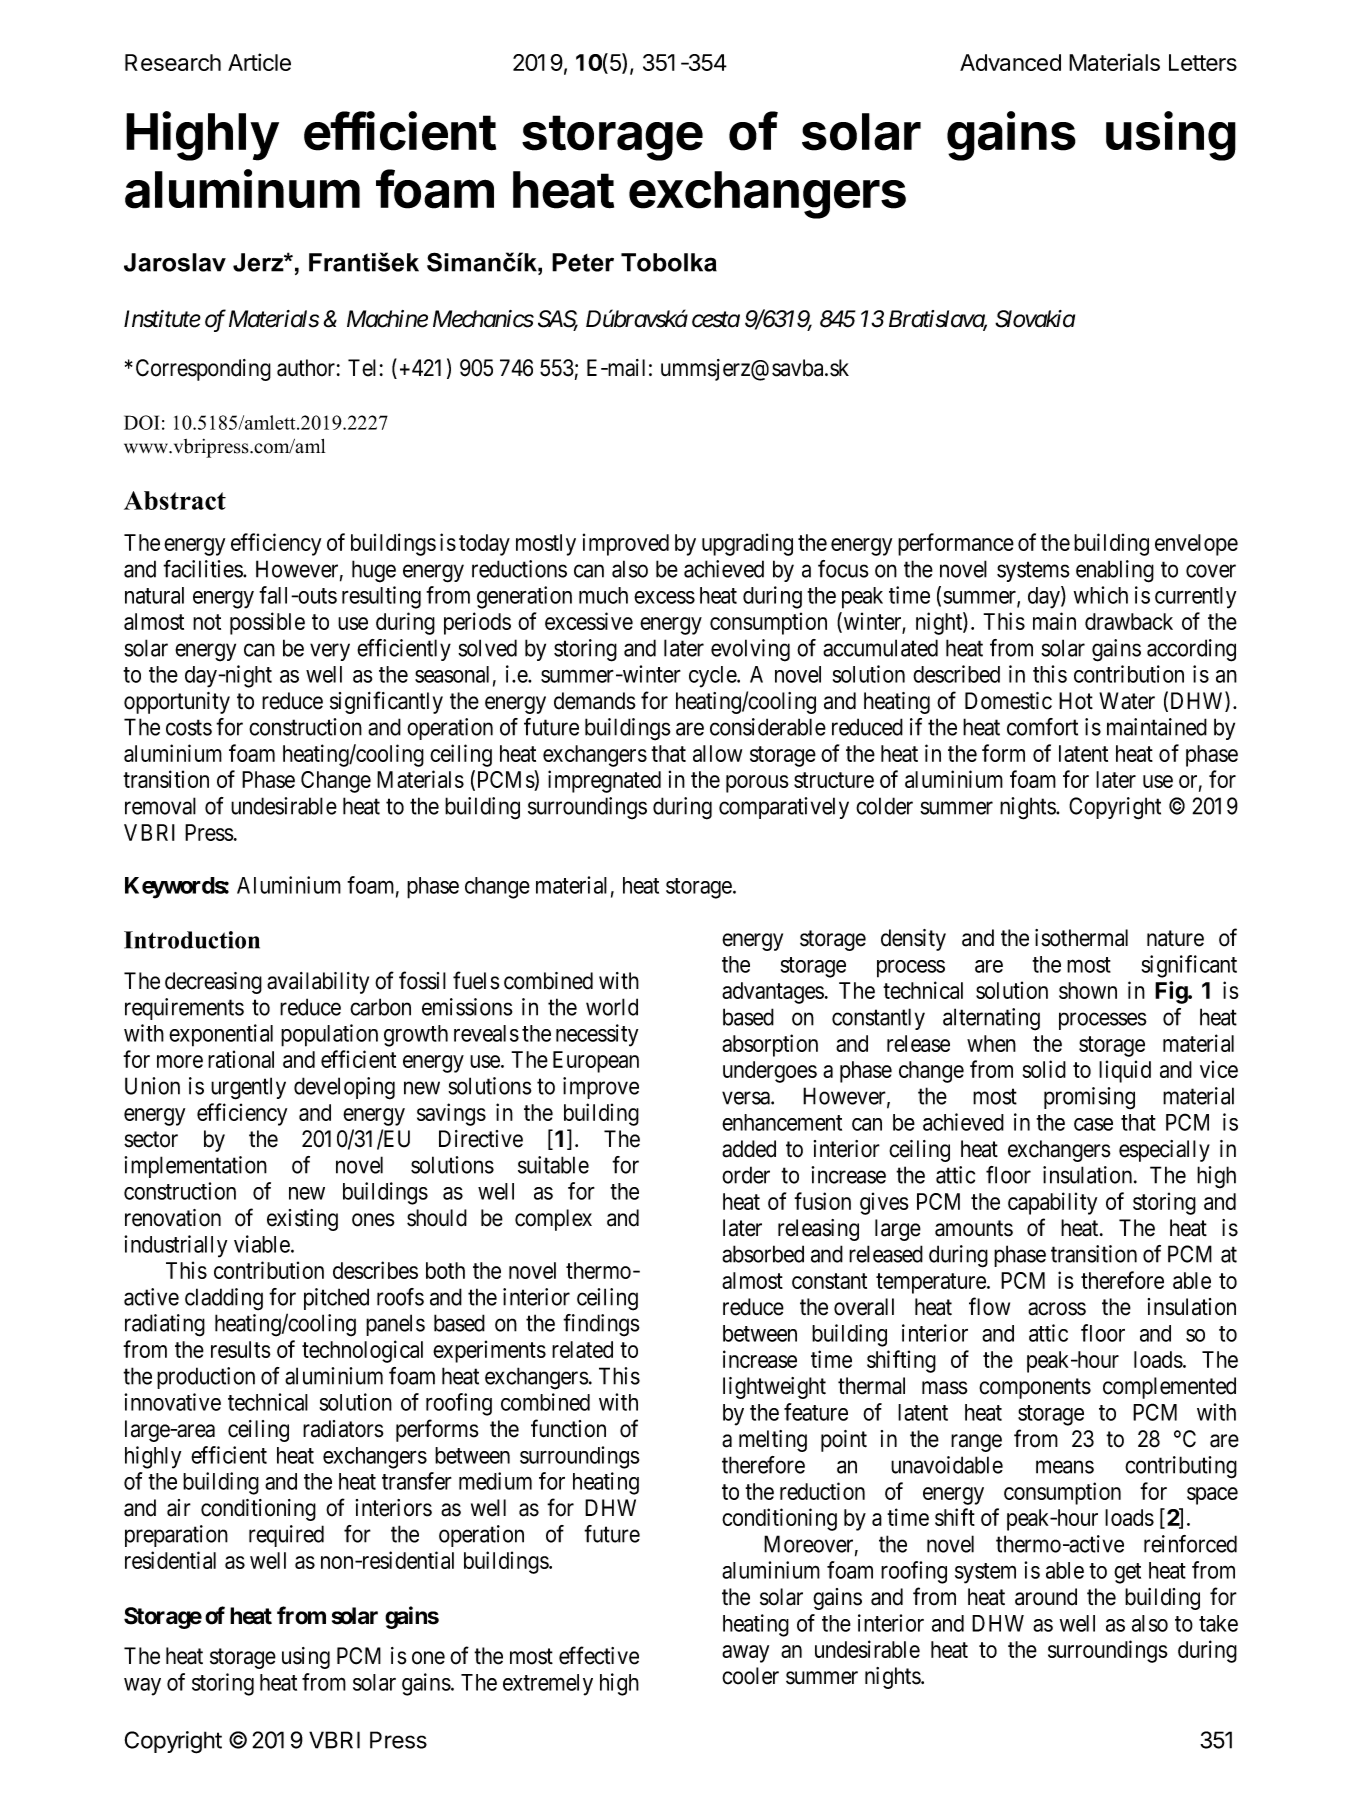  What do you see at coordinates (1175, 938) in the page?
I see `nature` at bounding box center [1175, 938].
